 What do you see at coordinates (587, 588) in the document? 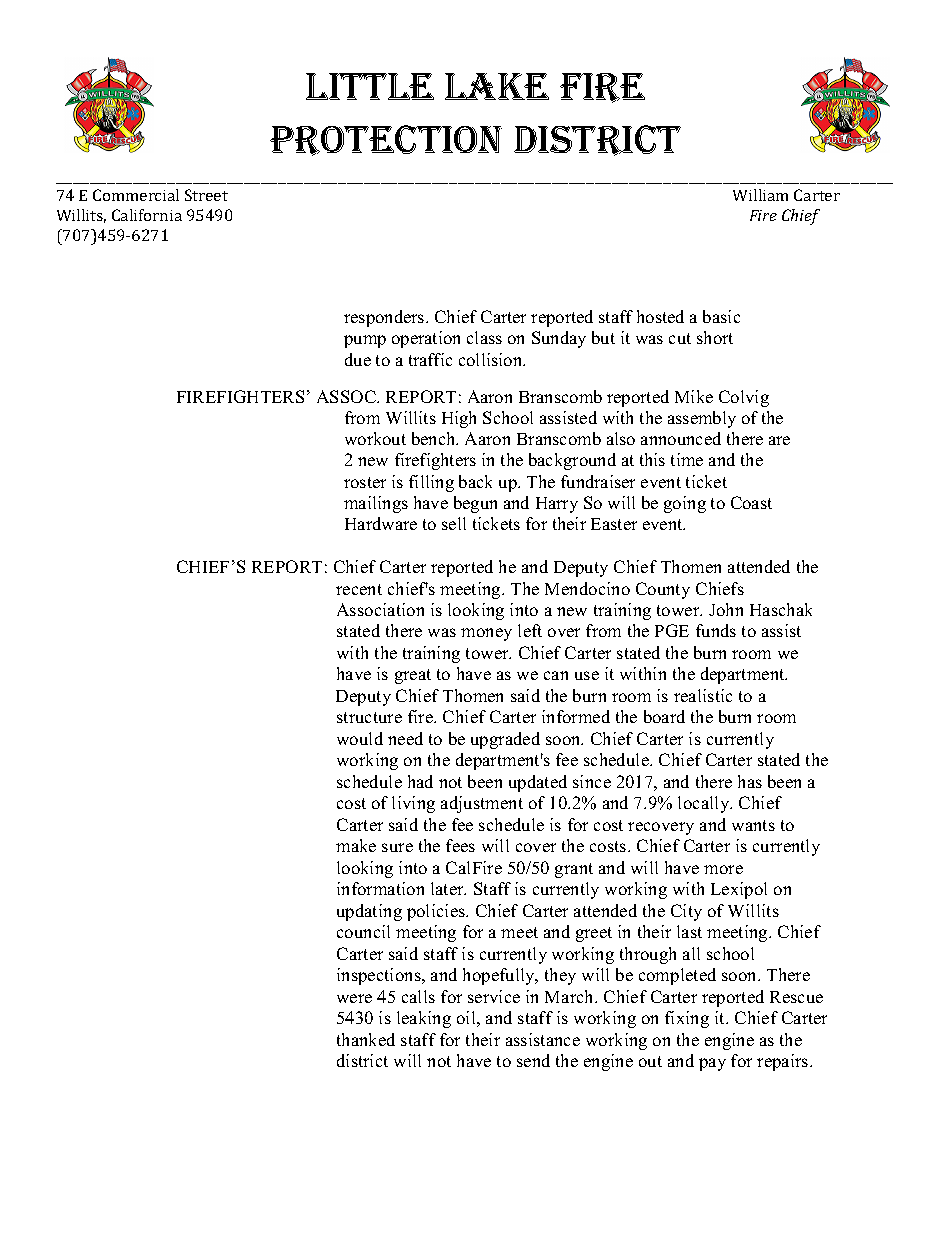
I see `Mendocino` at bounding box center [587, 588].
